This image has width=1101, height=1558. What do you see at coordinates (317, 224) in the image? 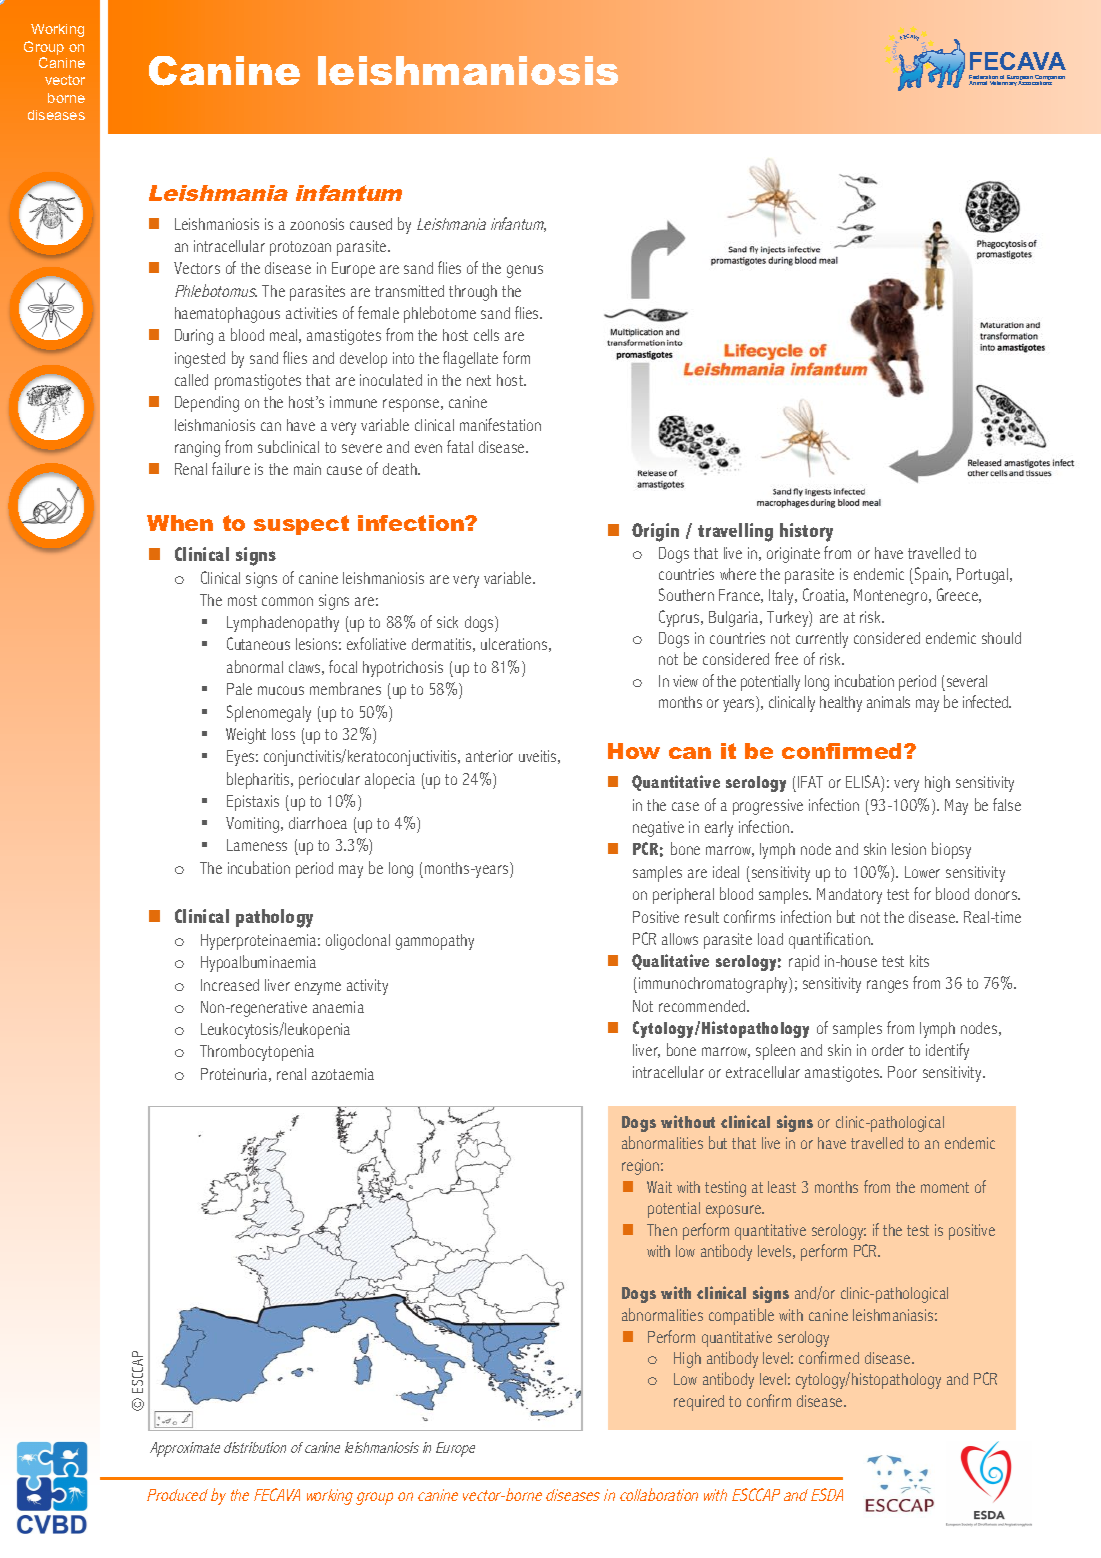
I see `zoonosis` at bounding box center [317, 224].
